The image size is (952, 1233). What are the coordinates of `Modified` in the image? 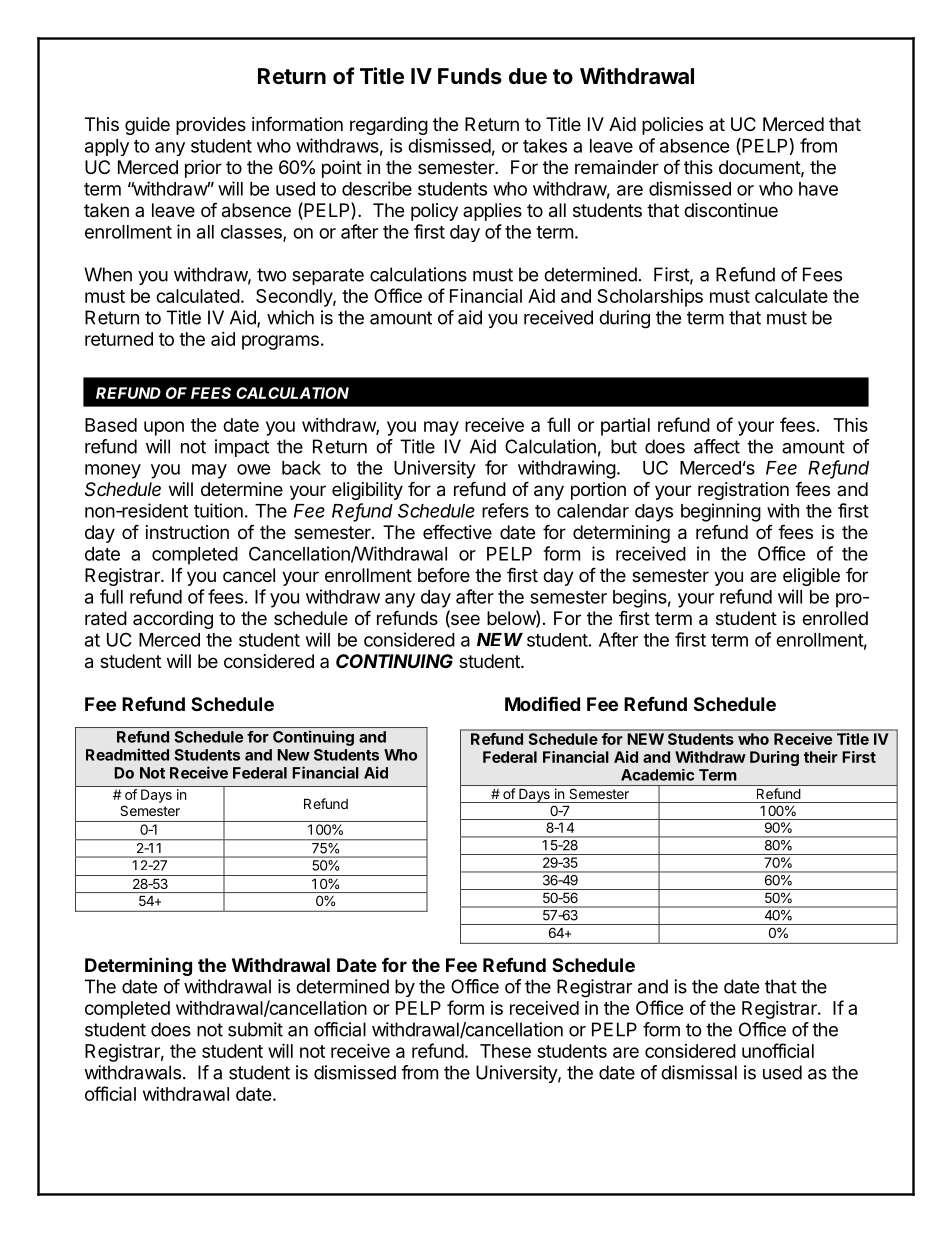 It's located at (542, 703).
